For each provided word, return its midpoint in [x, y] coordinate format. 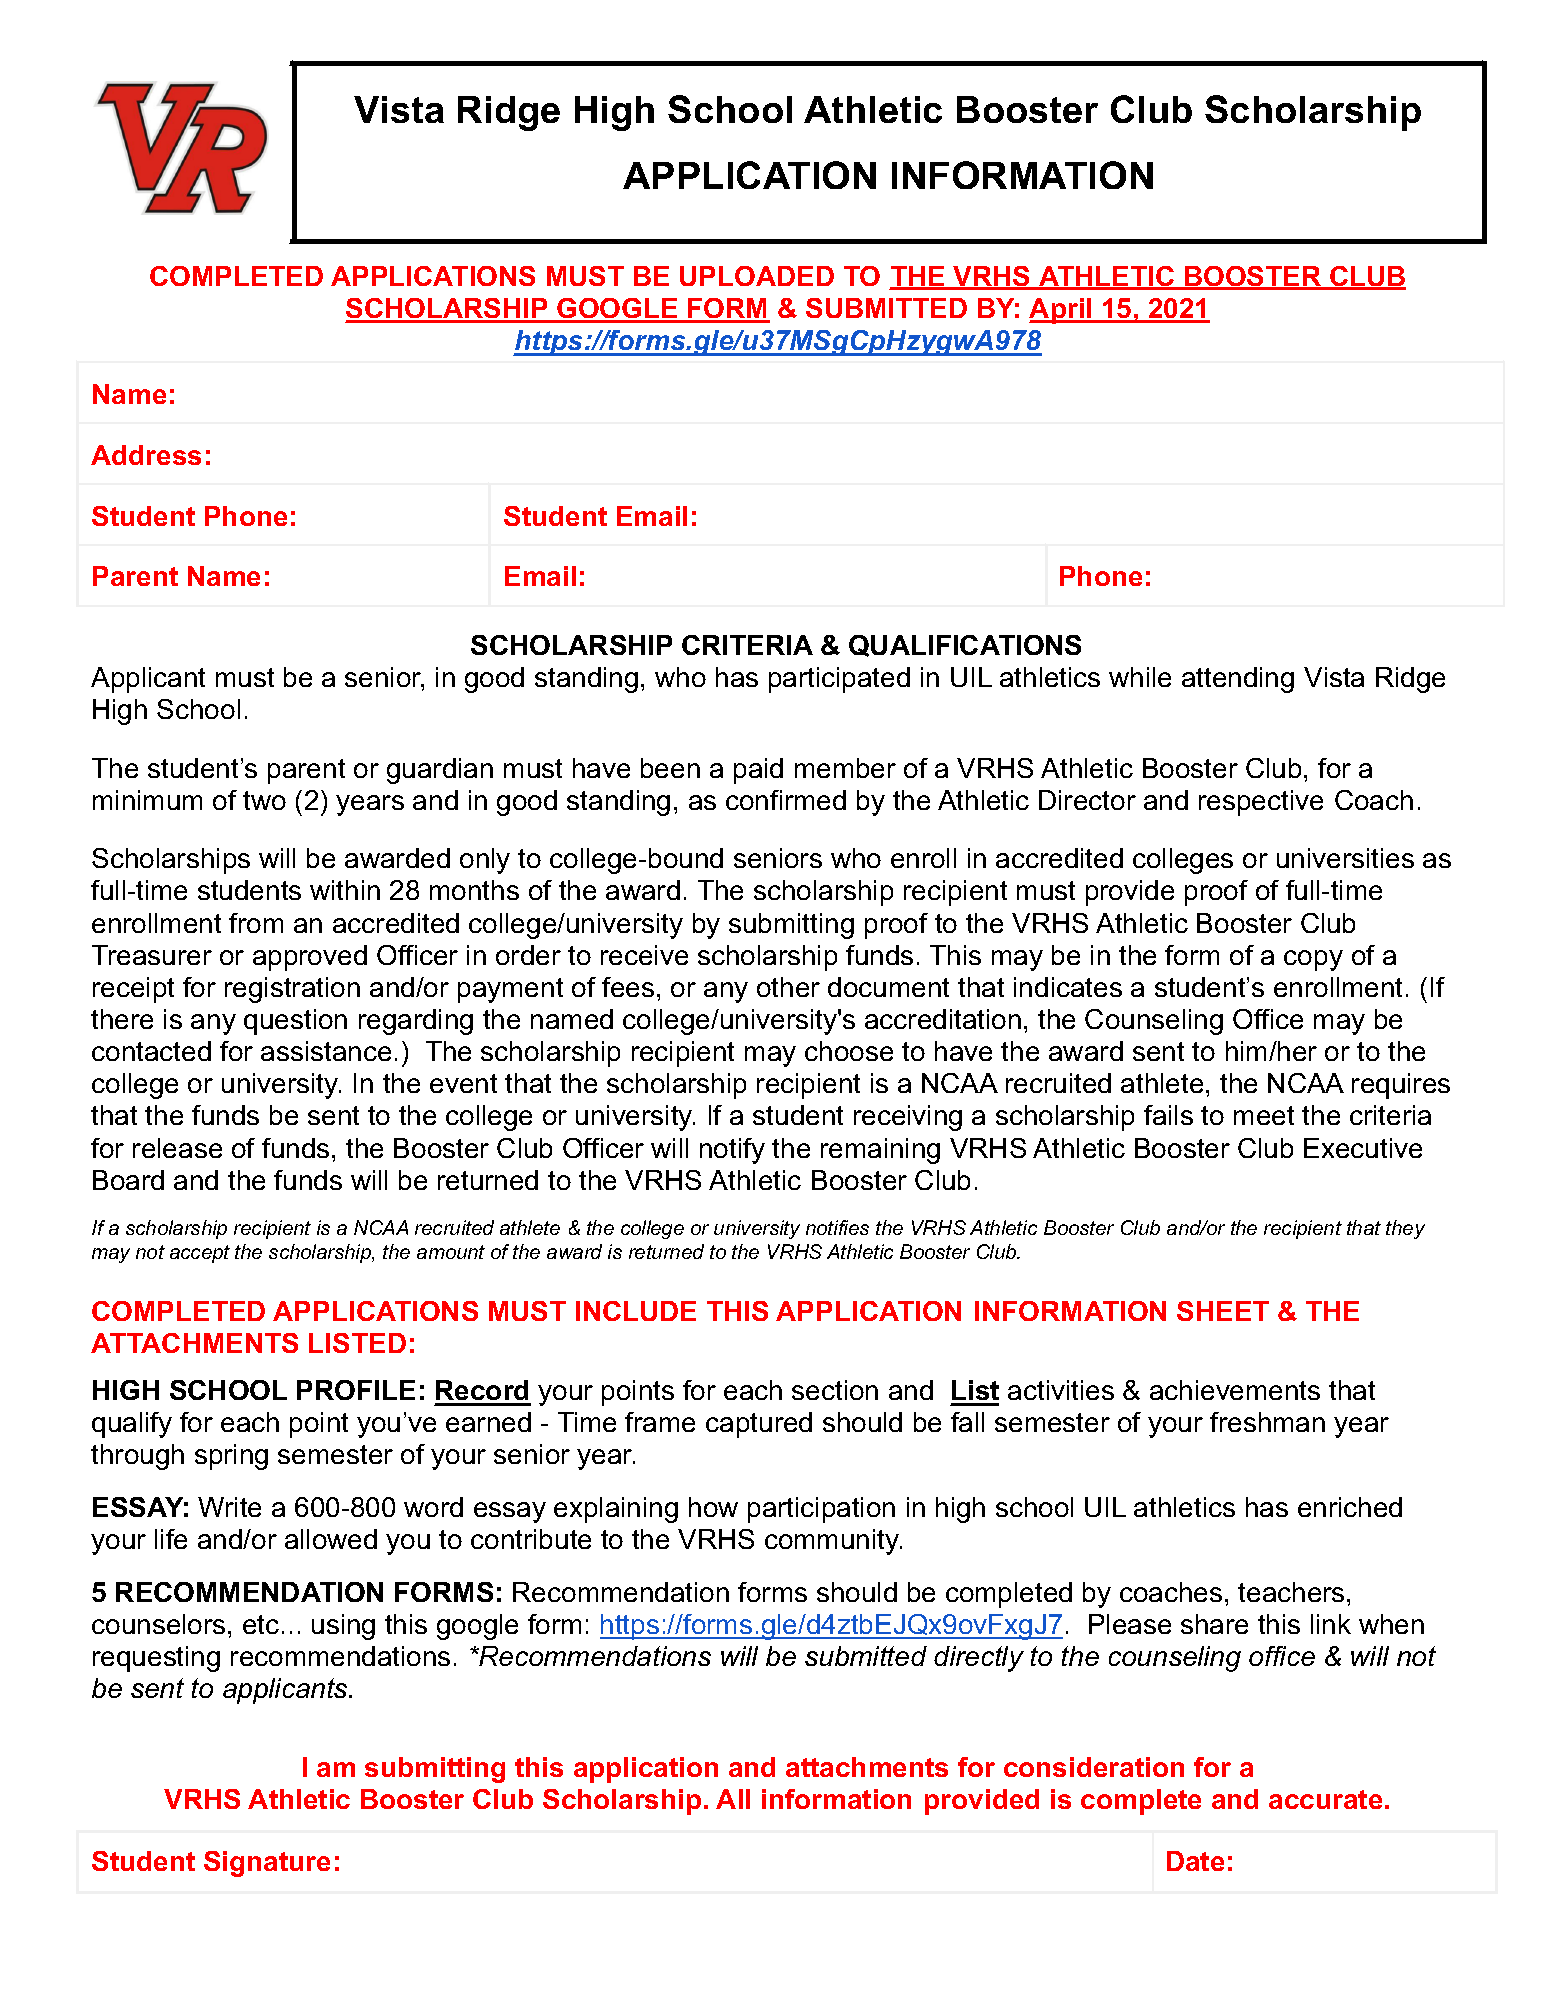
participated [839, 680]
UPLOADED [757, 276]
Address [146, 455]
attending [1238, 680]
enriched [1350, 1507]
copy [1313, 960]
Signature [267, 1864]
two [264, 800]
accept [200, 1254]
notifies [837, 1227]
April [1061, 311]
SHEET [1223, 1311]
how [713, 1507]
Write [229, 1507]
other [788, 987]
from [256, 923]
